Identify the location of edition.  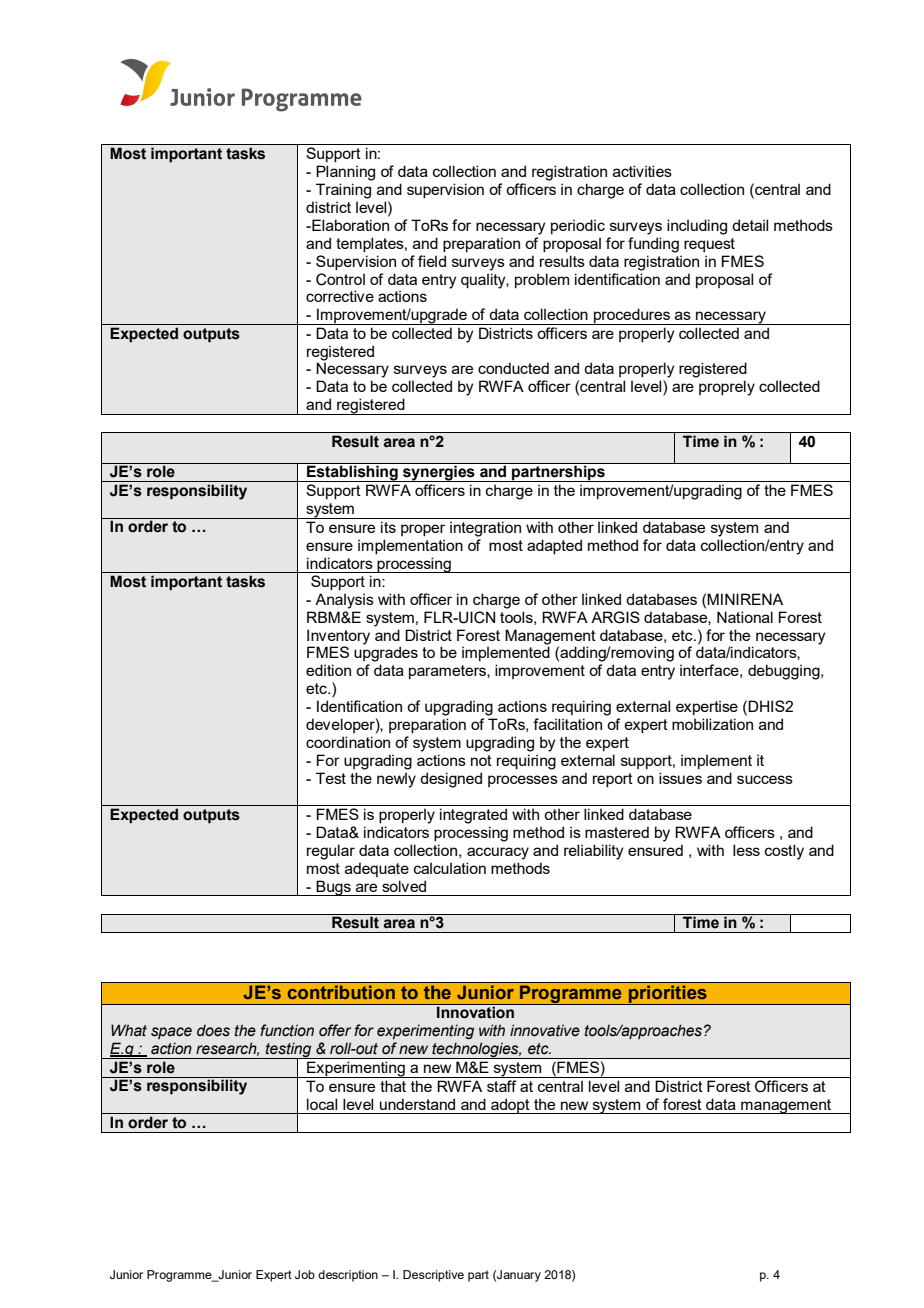
(328, 670).
